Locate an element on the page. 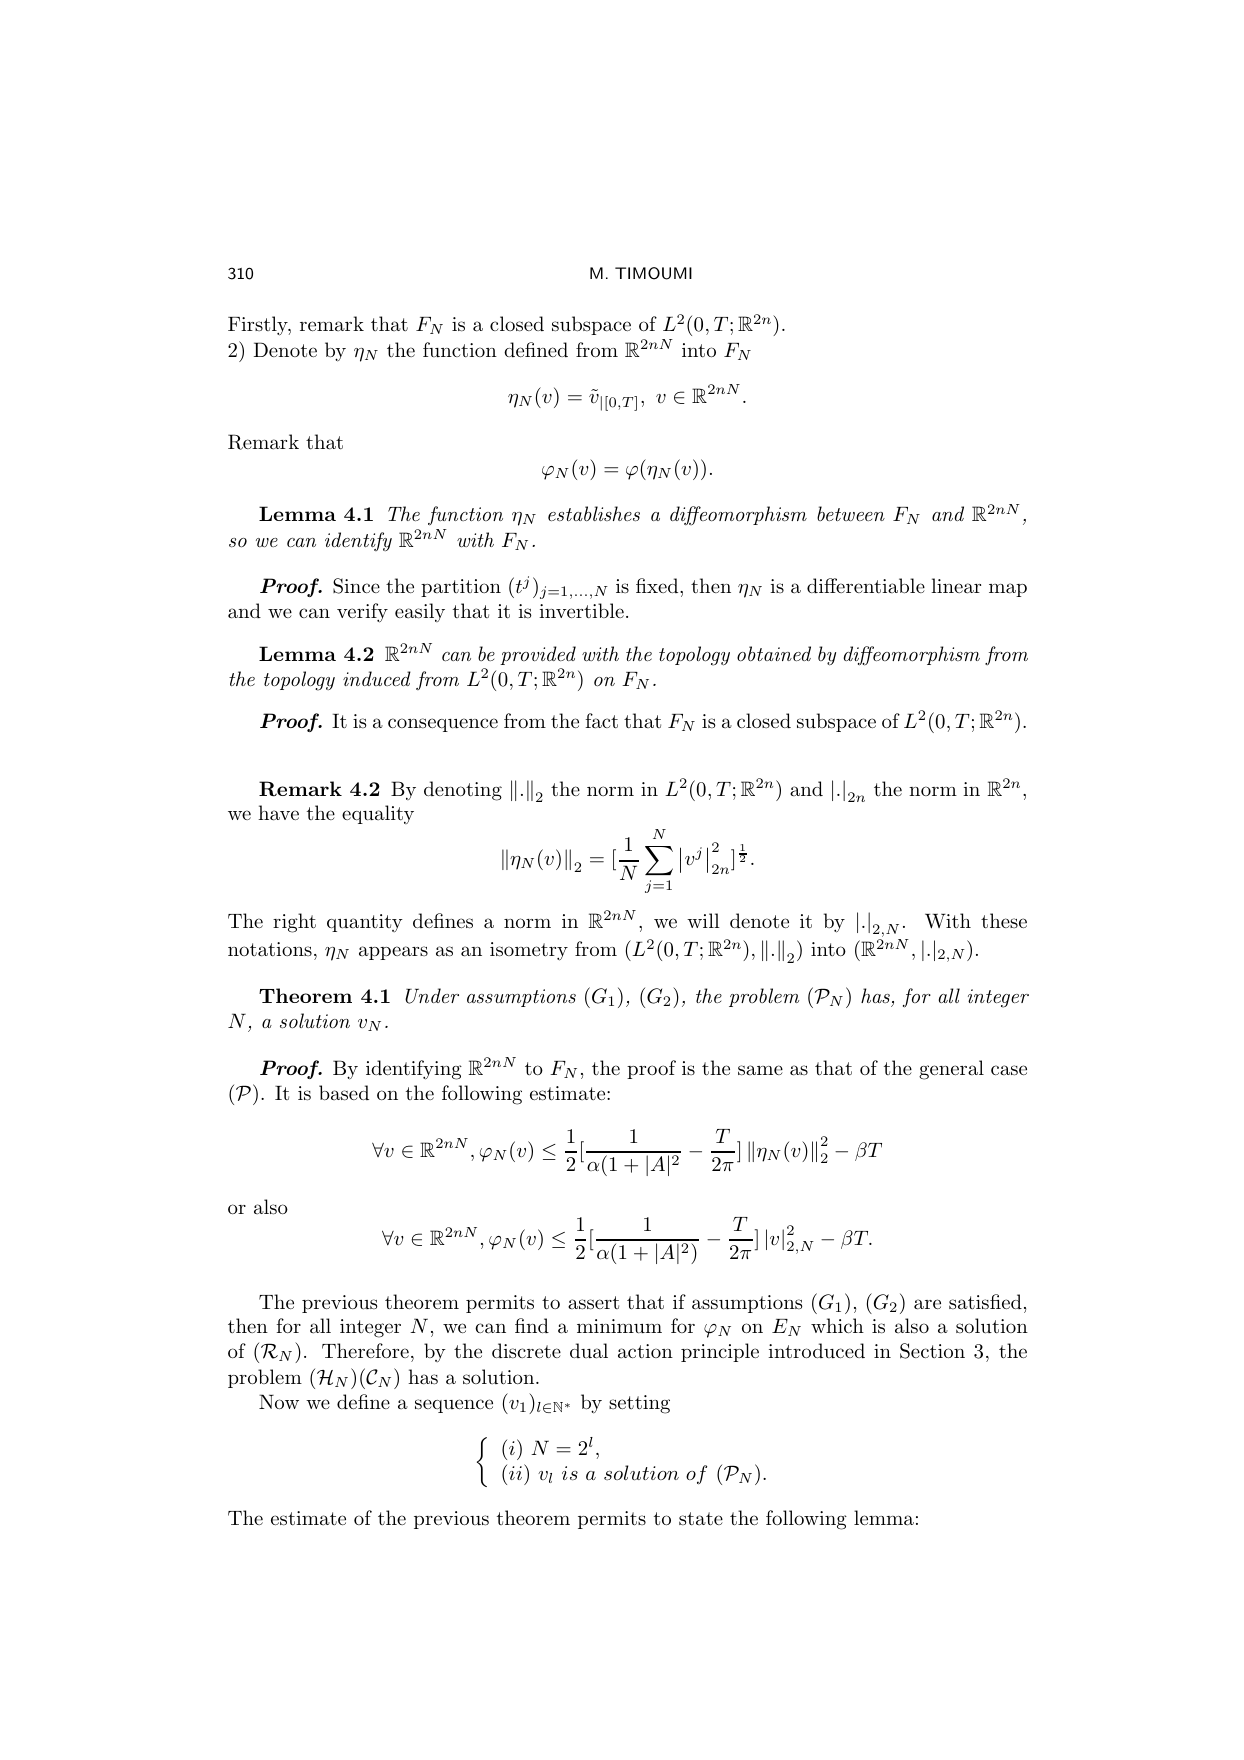 The width and height of the document is (1244, 1760). general is located at coordinates (951, 1070).
